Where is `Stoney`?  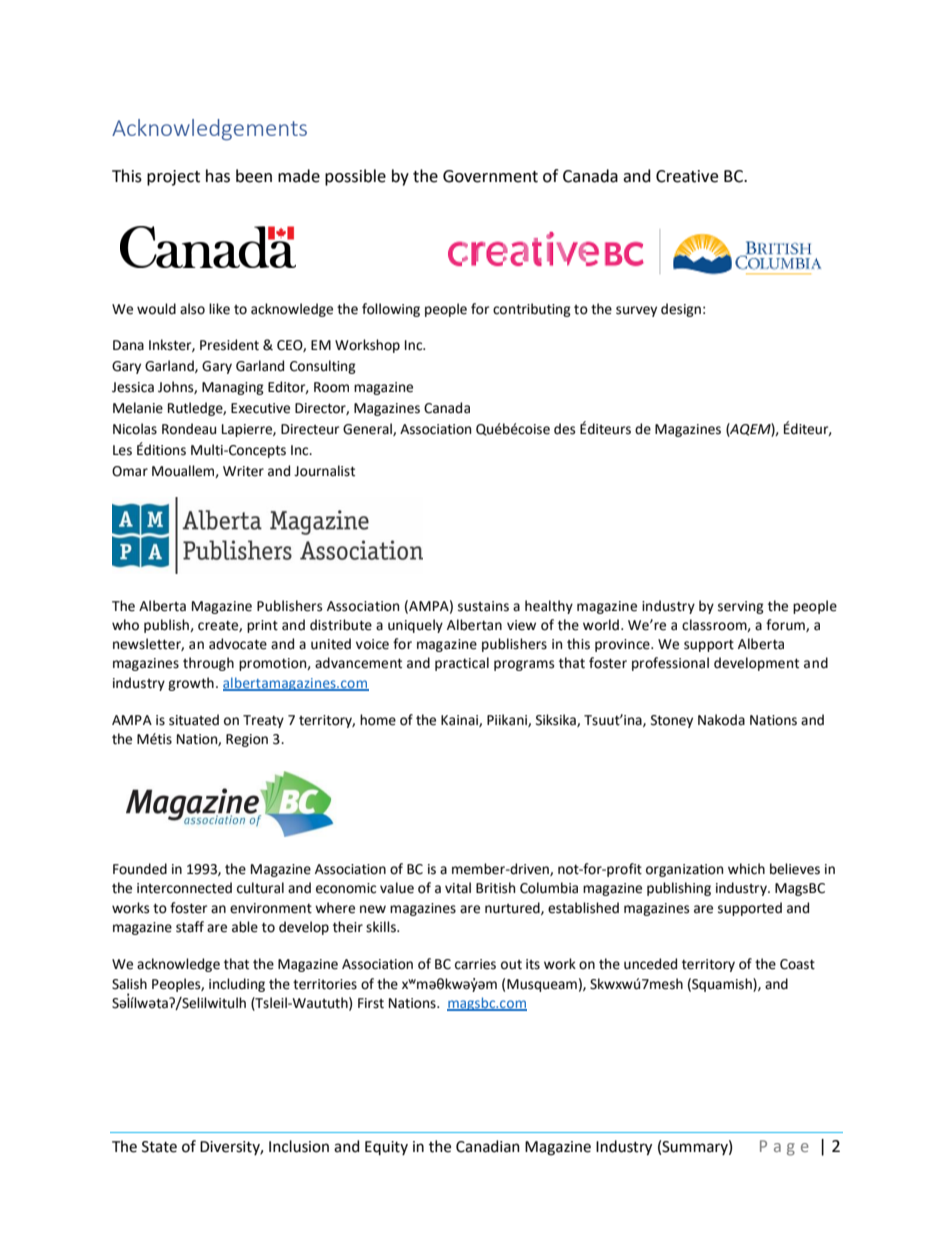
Stoney is located at coordinates (672, 721).
